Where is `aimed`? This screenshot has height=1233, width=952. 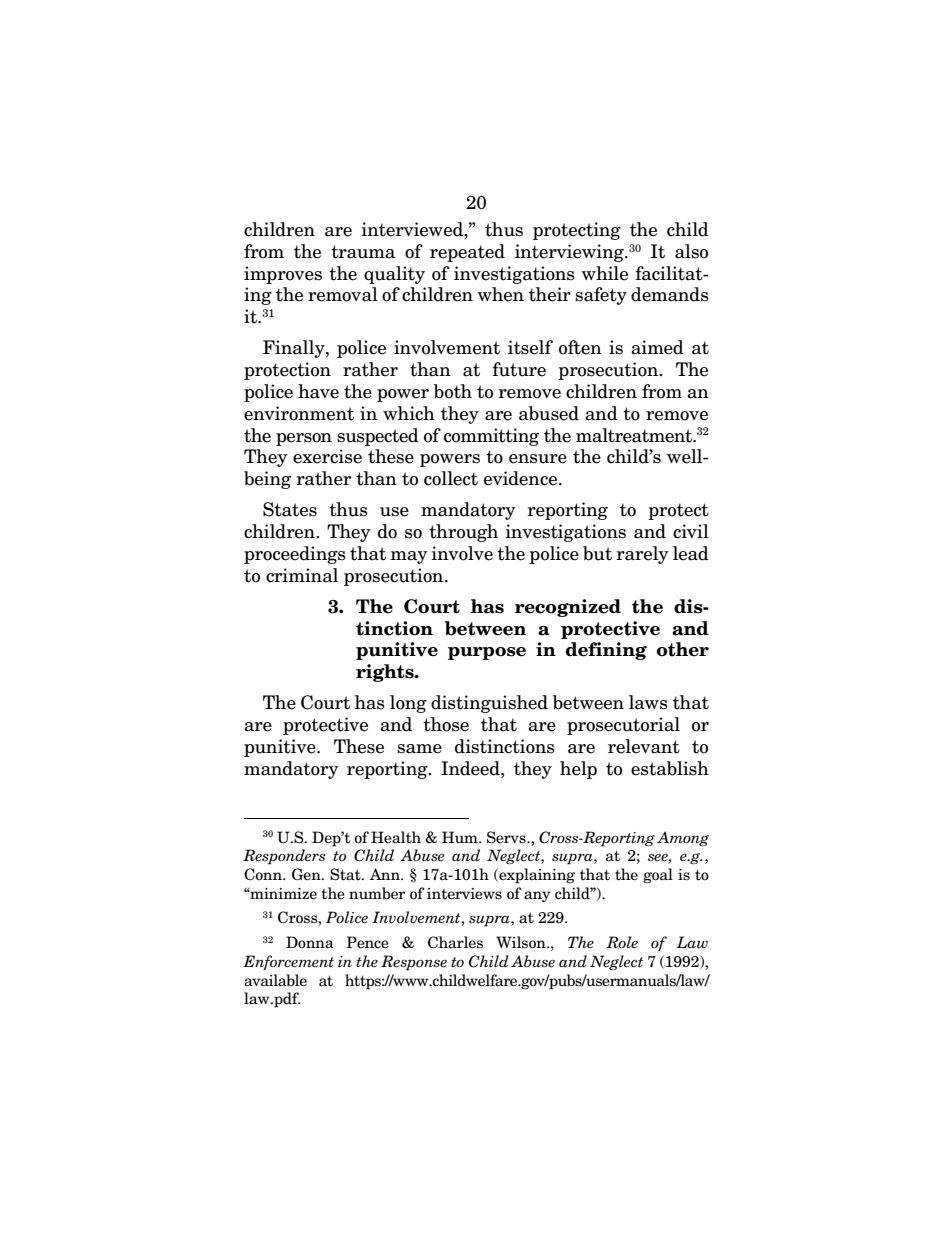 aimed is located at coordinates (657, 347).
